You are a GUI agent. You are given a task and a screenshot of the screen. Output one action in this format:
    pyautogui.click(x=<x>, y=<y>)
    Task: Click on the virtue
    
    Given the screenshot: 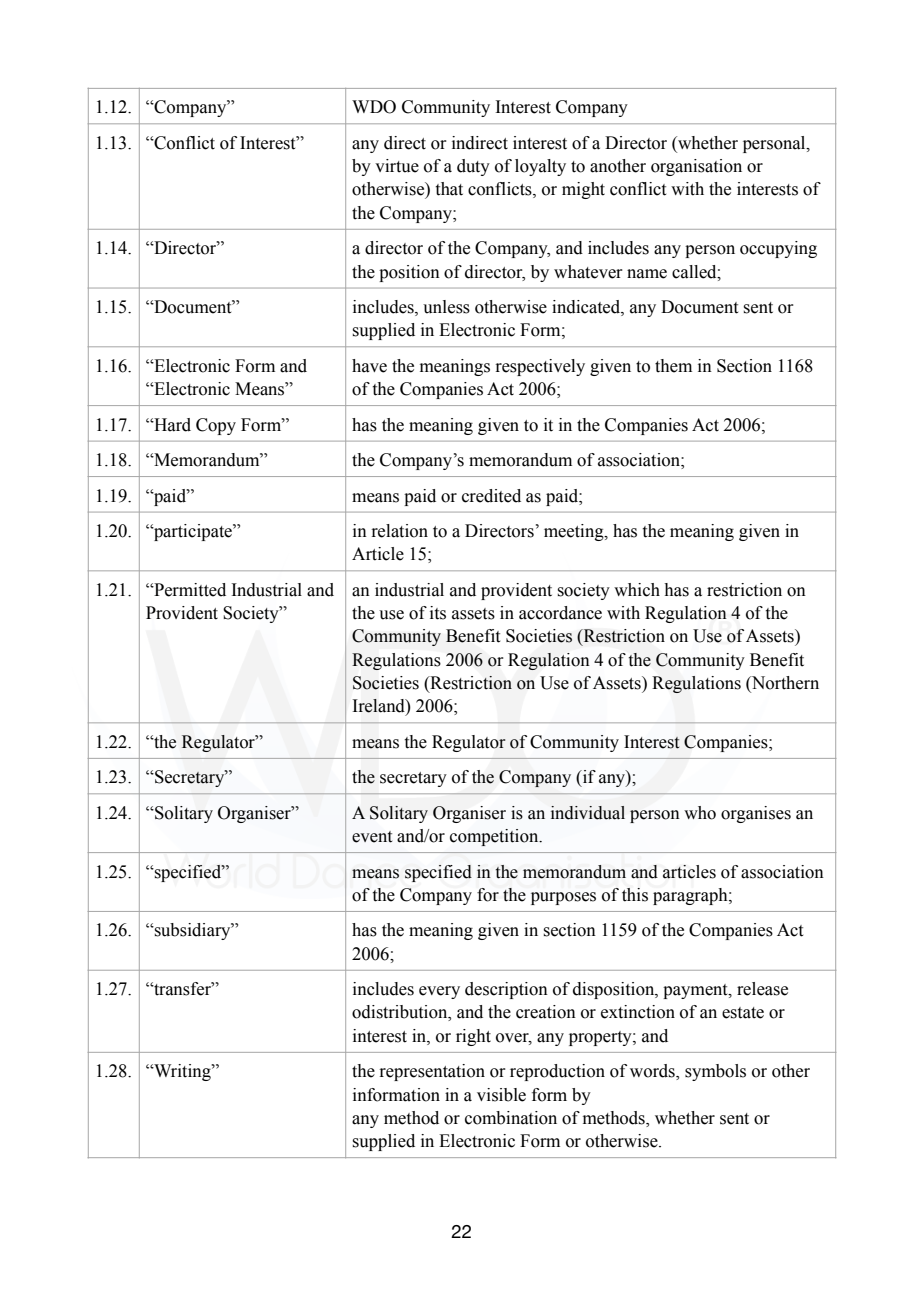 What is the action you would take?
    pyautogui.click(x=397, y=166)
